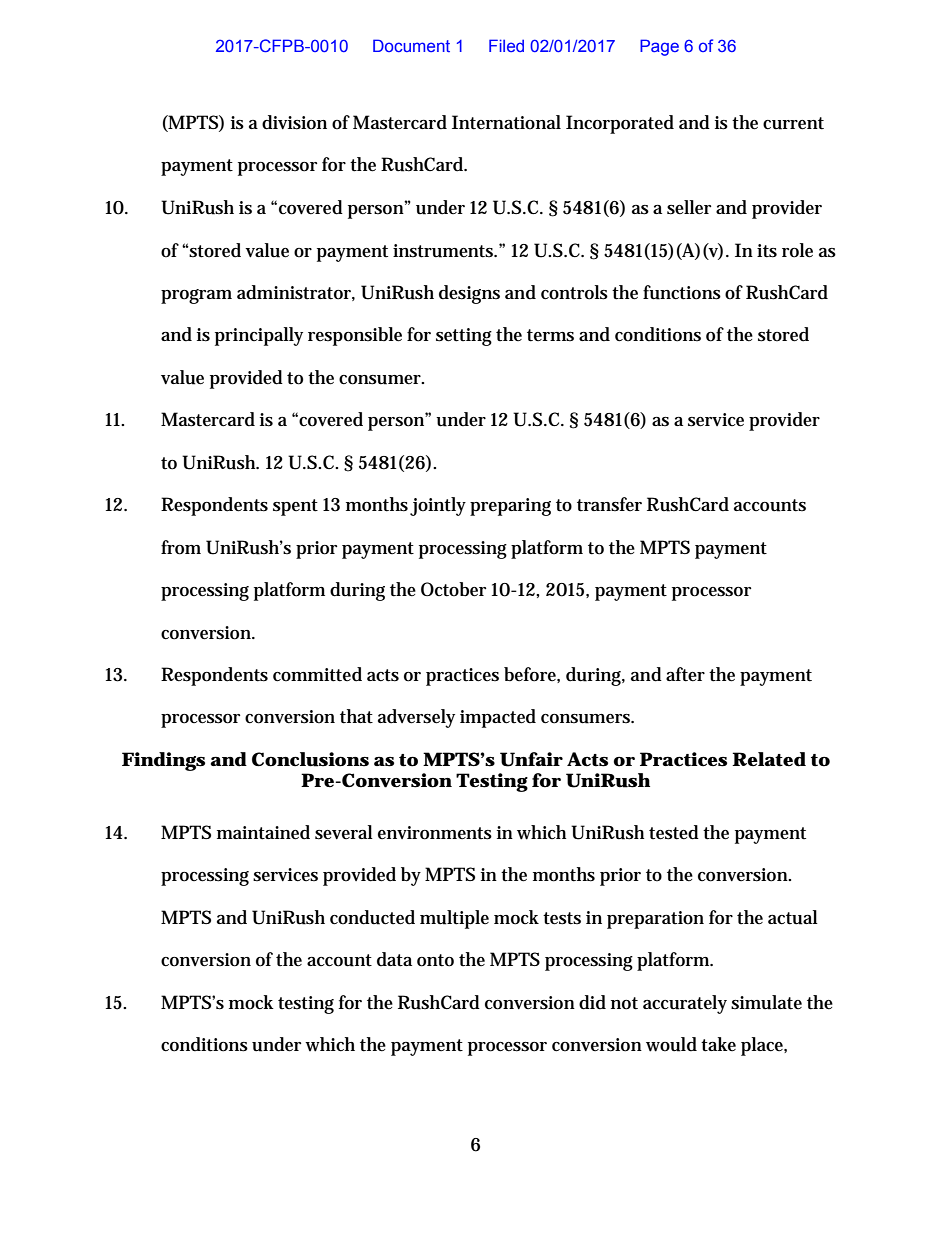  What do you see at coordinates (659, 47) in the screenshot?
I see `Page` at bounding box center [659, 47].
